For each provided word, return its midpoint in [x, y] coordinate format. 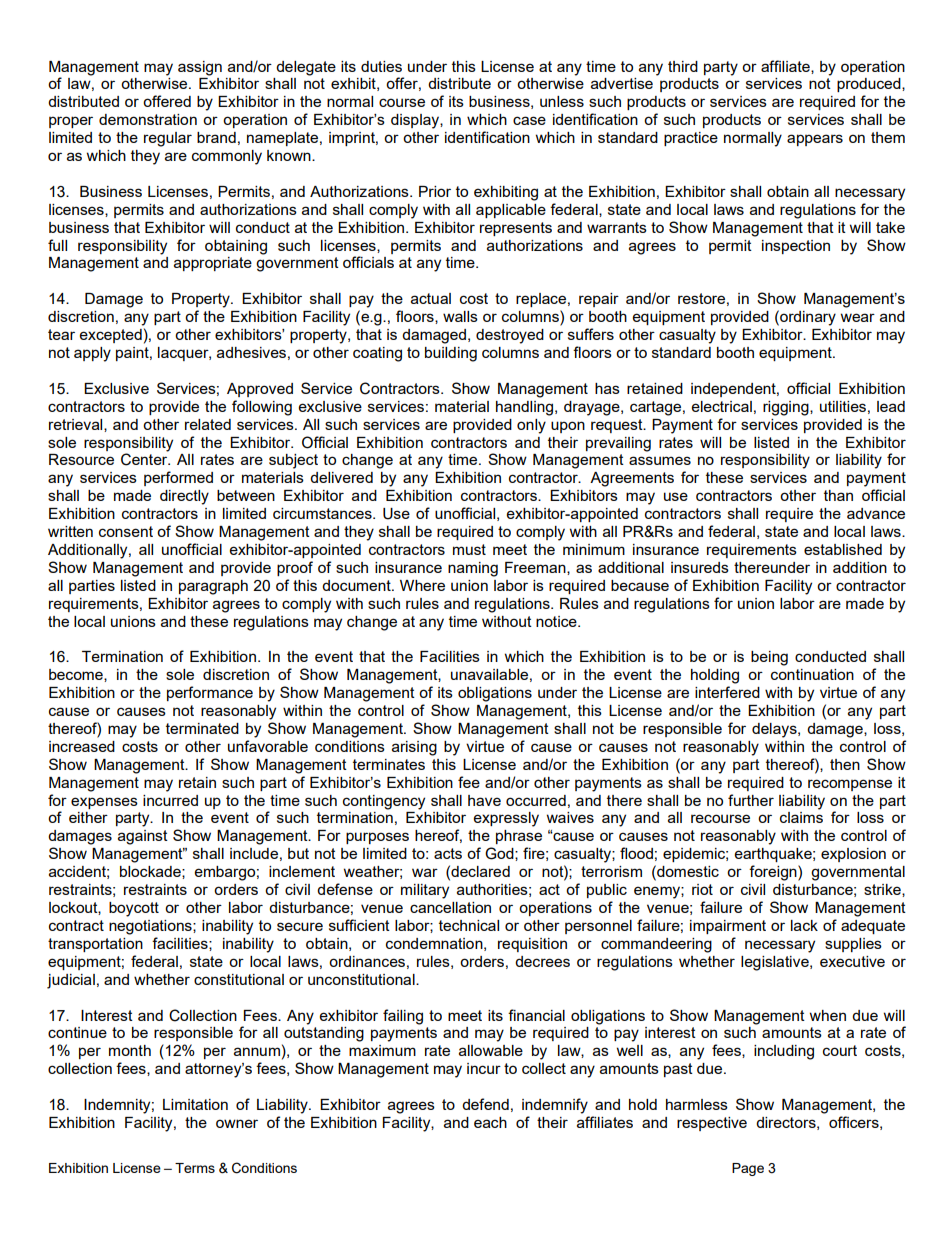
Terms [195, 1168]
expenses [104, 803]
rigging [787, 408]
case [529, 120]
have [484, 800]
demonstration [148, 119]
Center [145, 459]
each [490, 1122]
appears [815, 140]
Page [748, 1169]
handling [526, 408]
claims [801, 817]
